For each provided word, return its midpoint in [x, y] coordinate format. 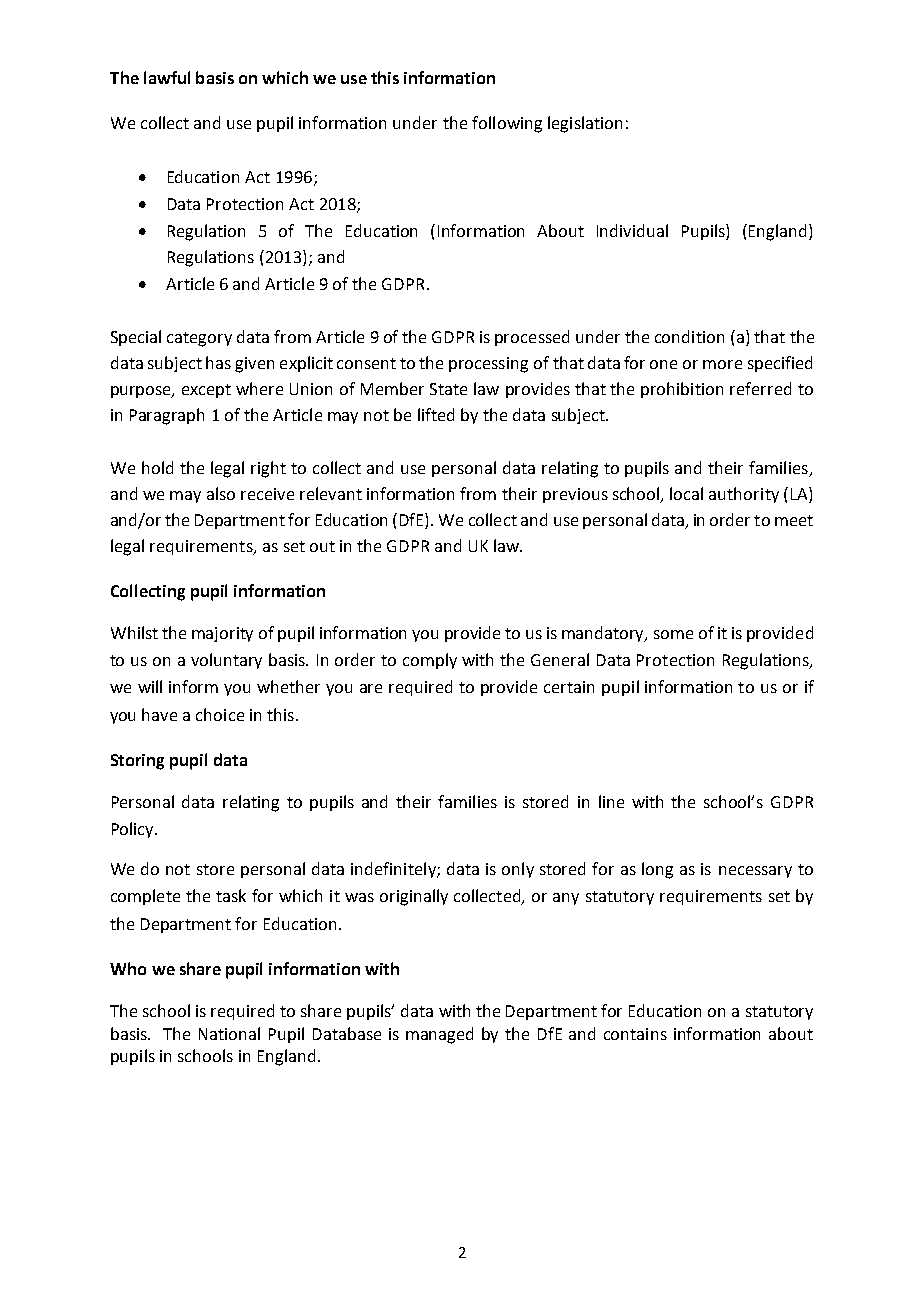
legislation [585, 124]
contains [635, 1034]
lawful [167, 77]
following [507, 124]
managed [439, 1035]
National [229, 1033]
